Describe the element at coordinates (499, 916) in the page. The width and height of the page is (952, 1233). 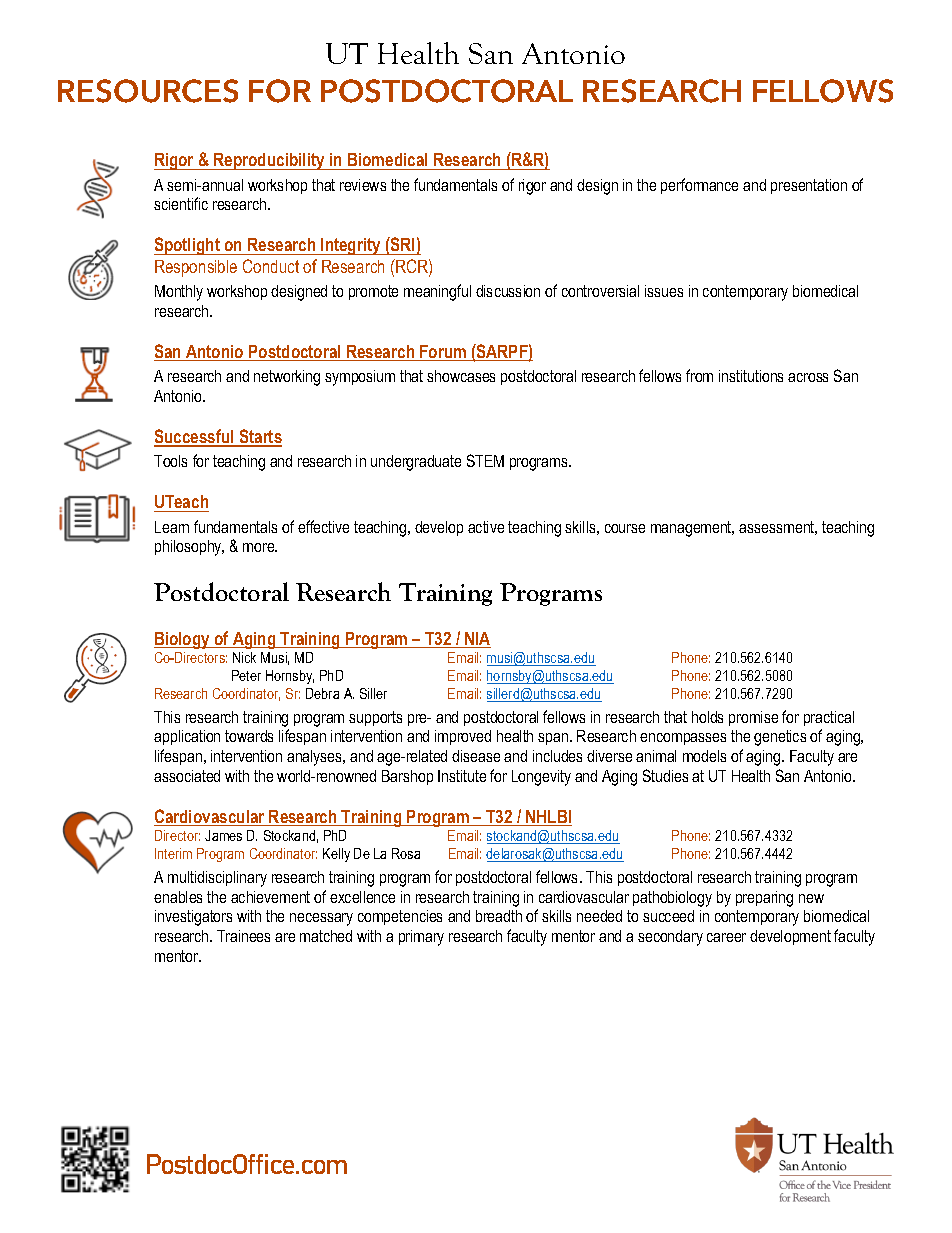
I see `breadth` at that location.
